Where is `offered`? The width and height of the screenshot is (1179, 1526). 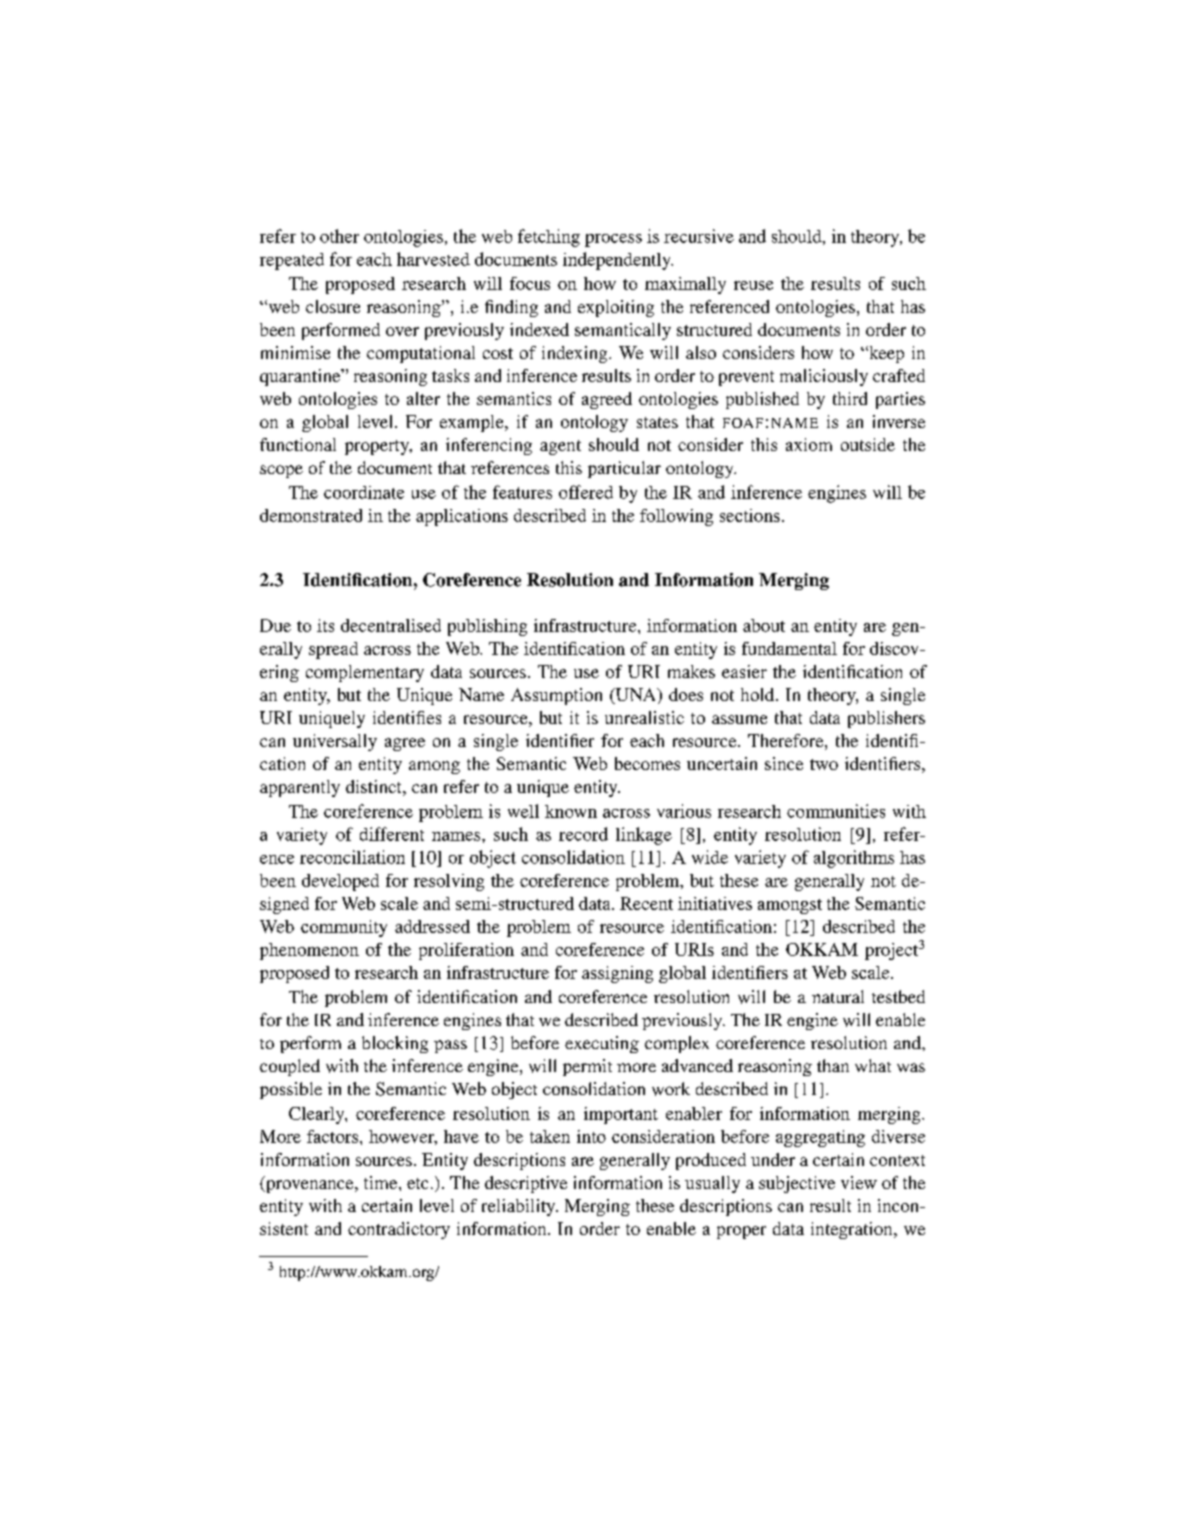 offered is located at coordinates (586, 492).
